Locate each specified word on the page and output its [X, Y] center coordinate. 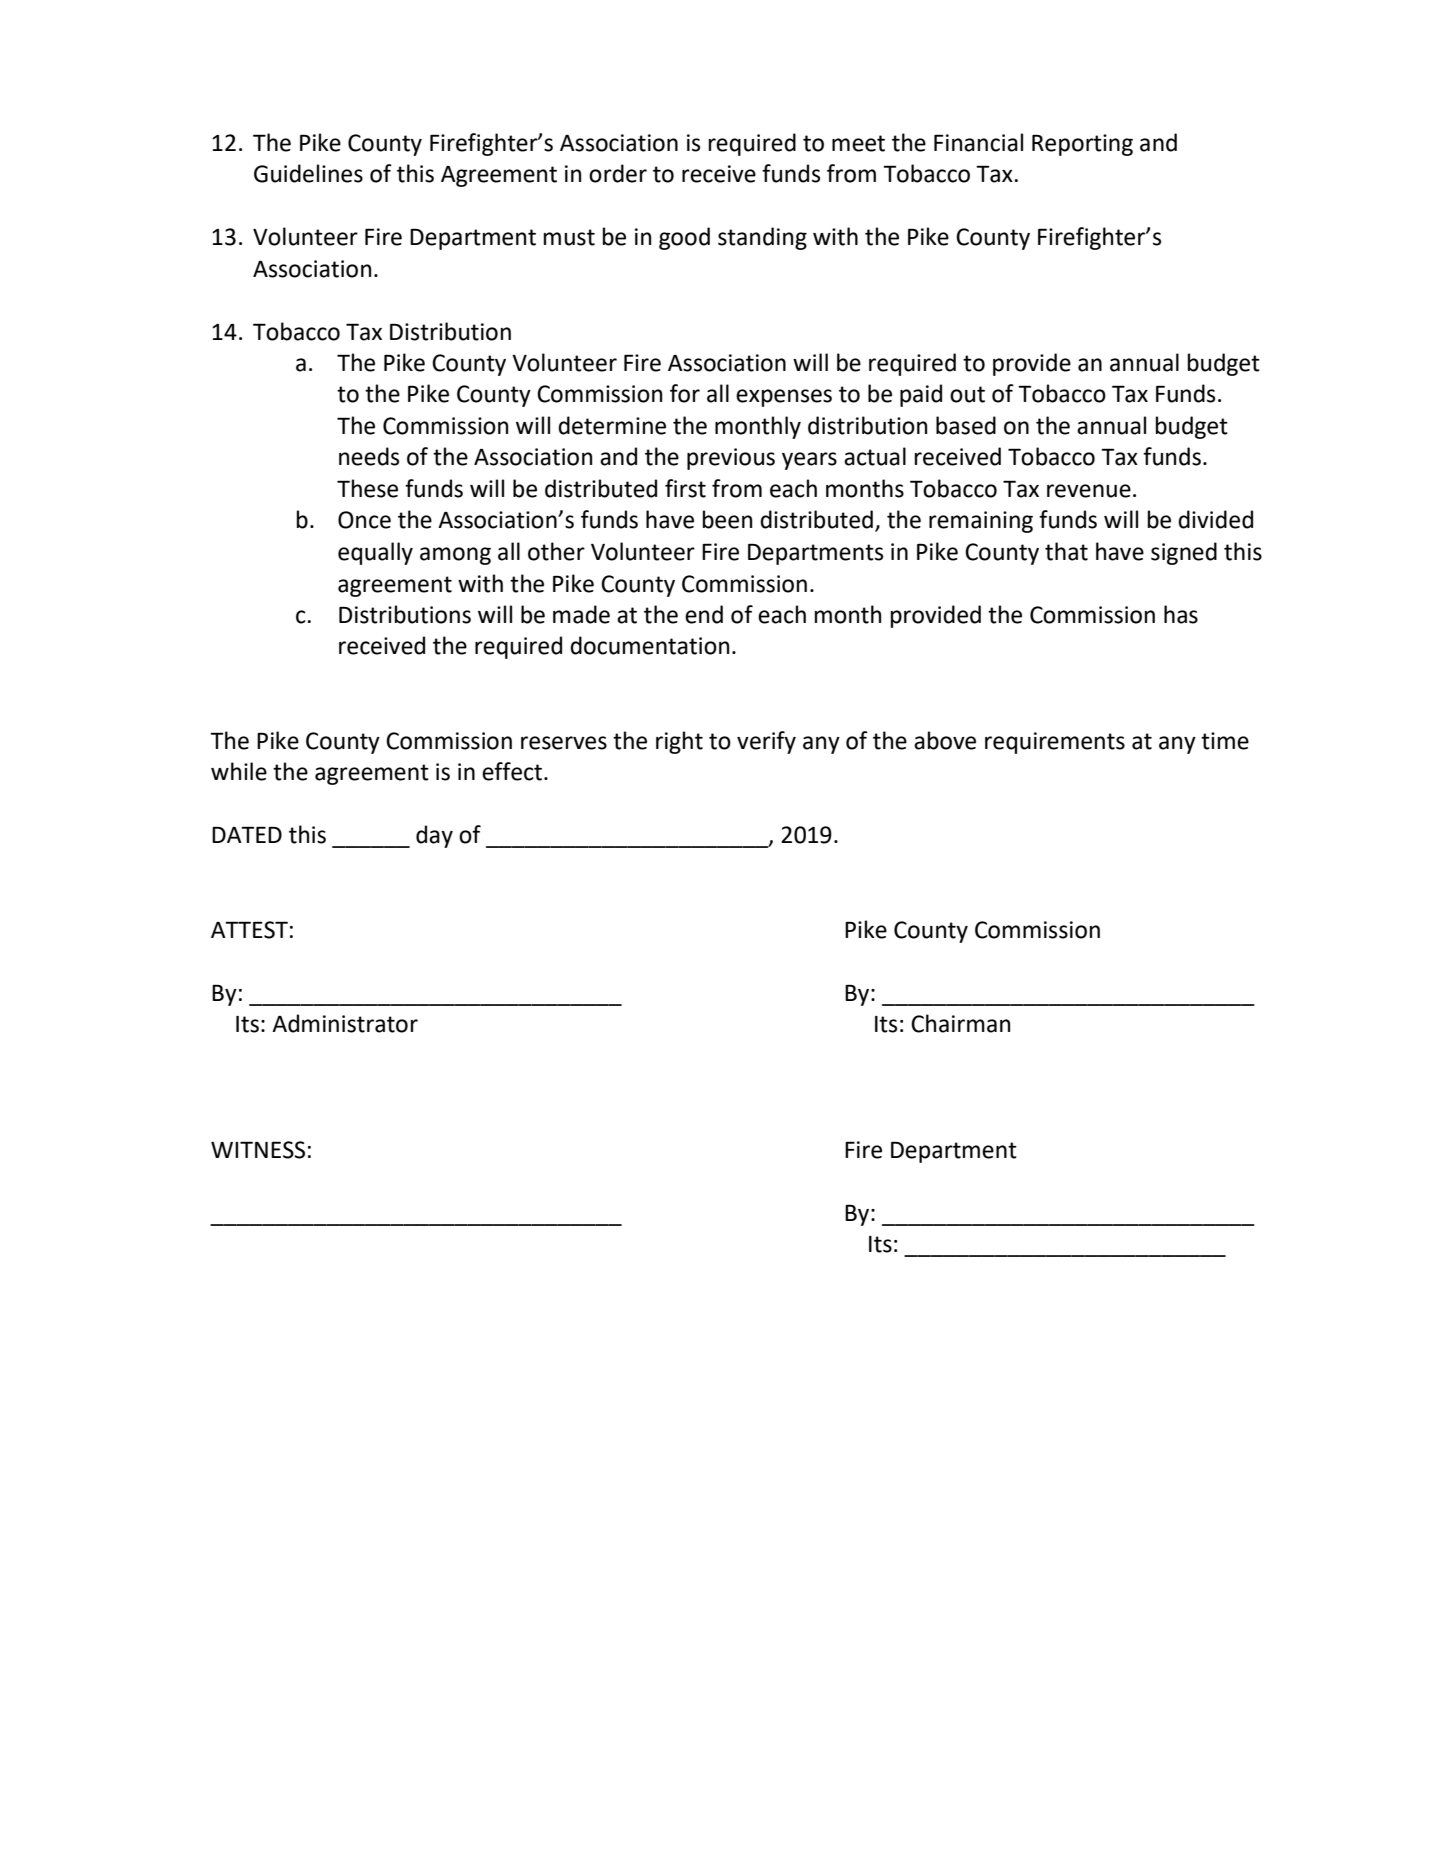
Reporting [1082, 145]
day [434, 836]
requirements [1055, 743]
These [367, 488]
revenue [1089, 491]
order [618, 173]
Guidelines [308, 173]
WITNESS [258, 1150]
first [685, 488]
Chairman [960, 1023]
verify [766, 742]
